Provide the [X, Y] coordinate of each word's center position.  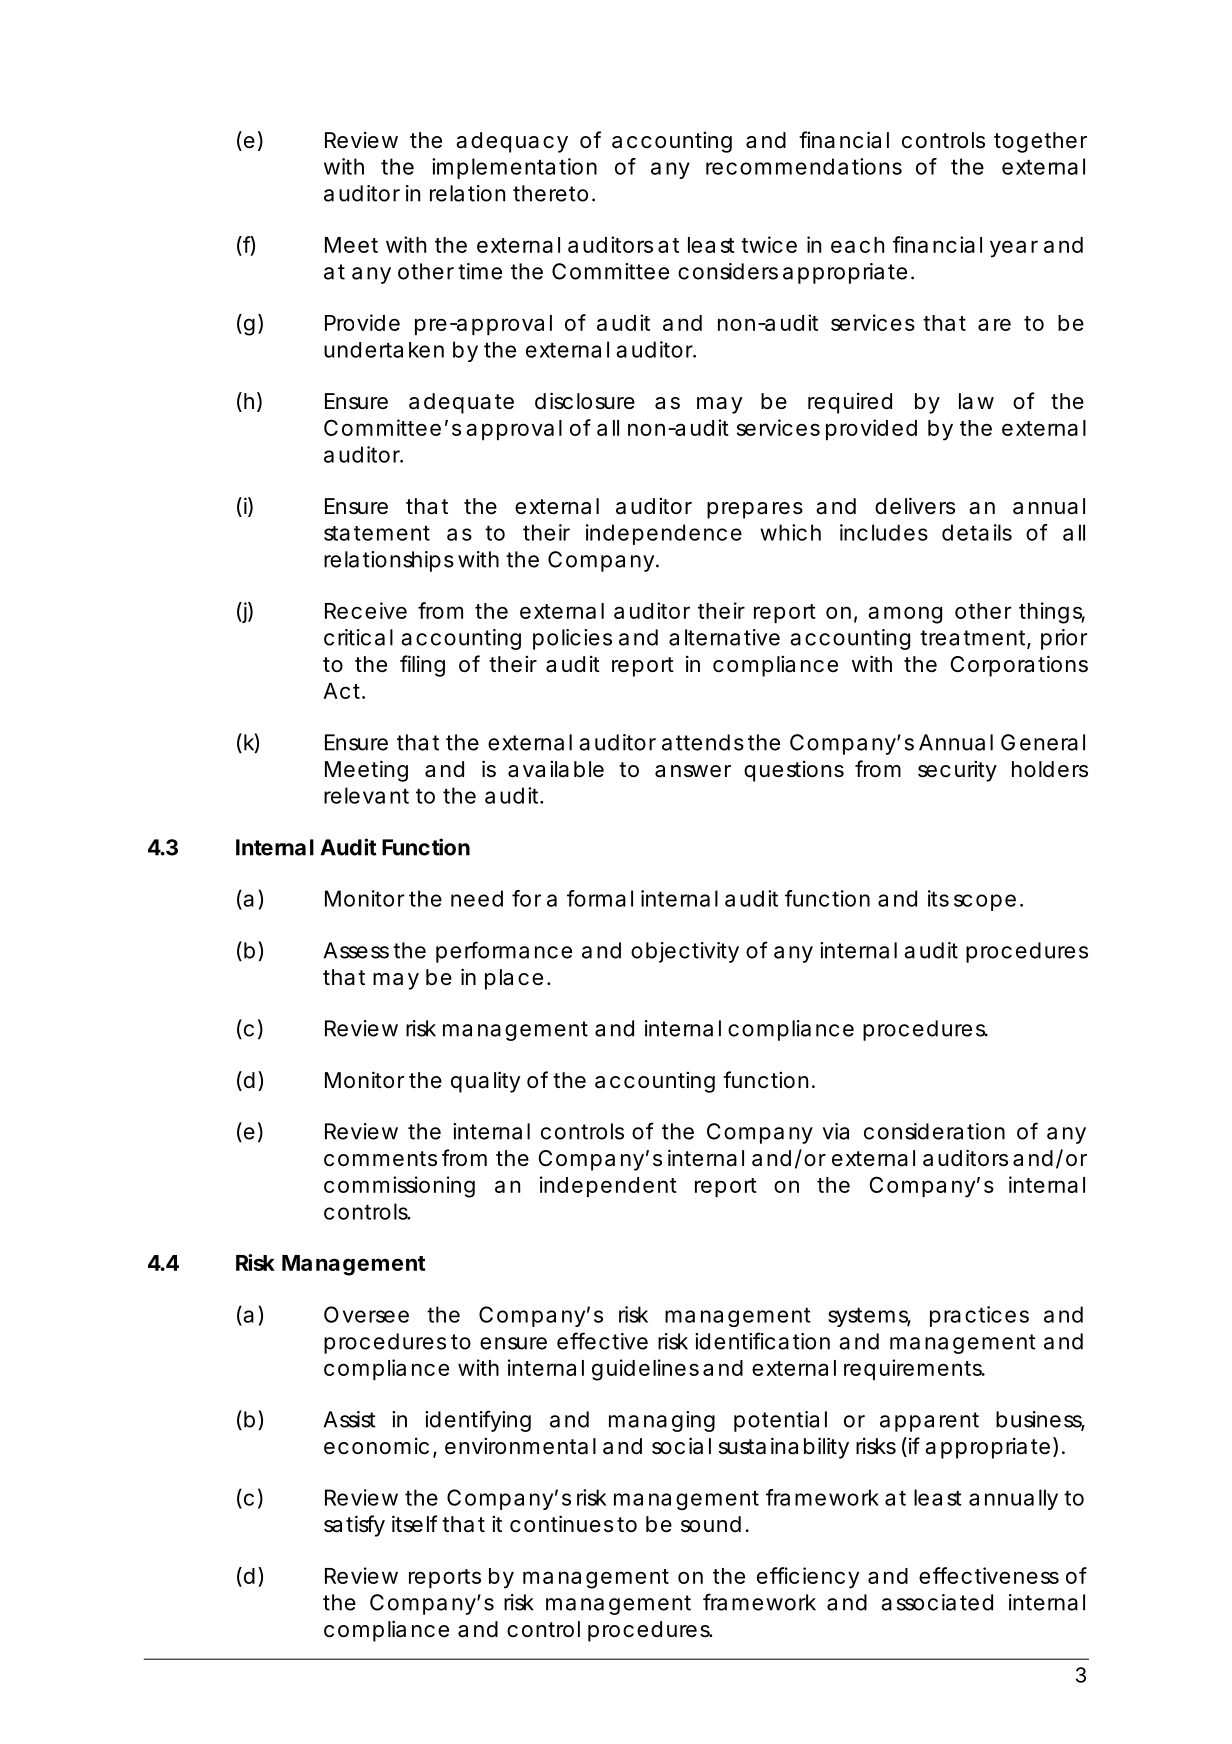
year [1014, 249]
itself [415, 1524]
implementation [514, 168]
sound [711, 1524]
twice [769, 244]
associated [937, 1602]
